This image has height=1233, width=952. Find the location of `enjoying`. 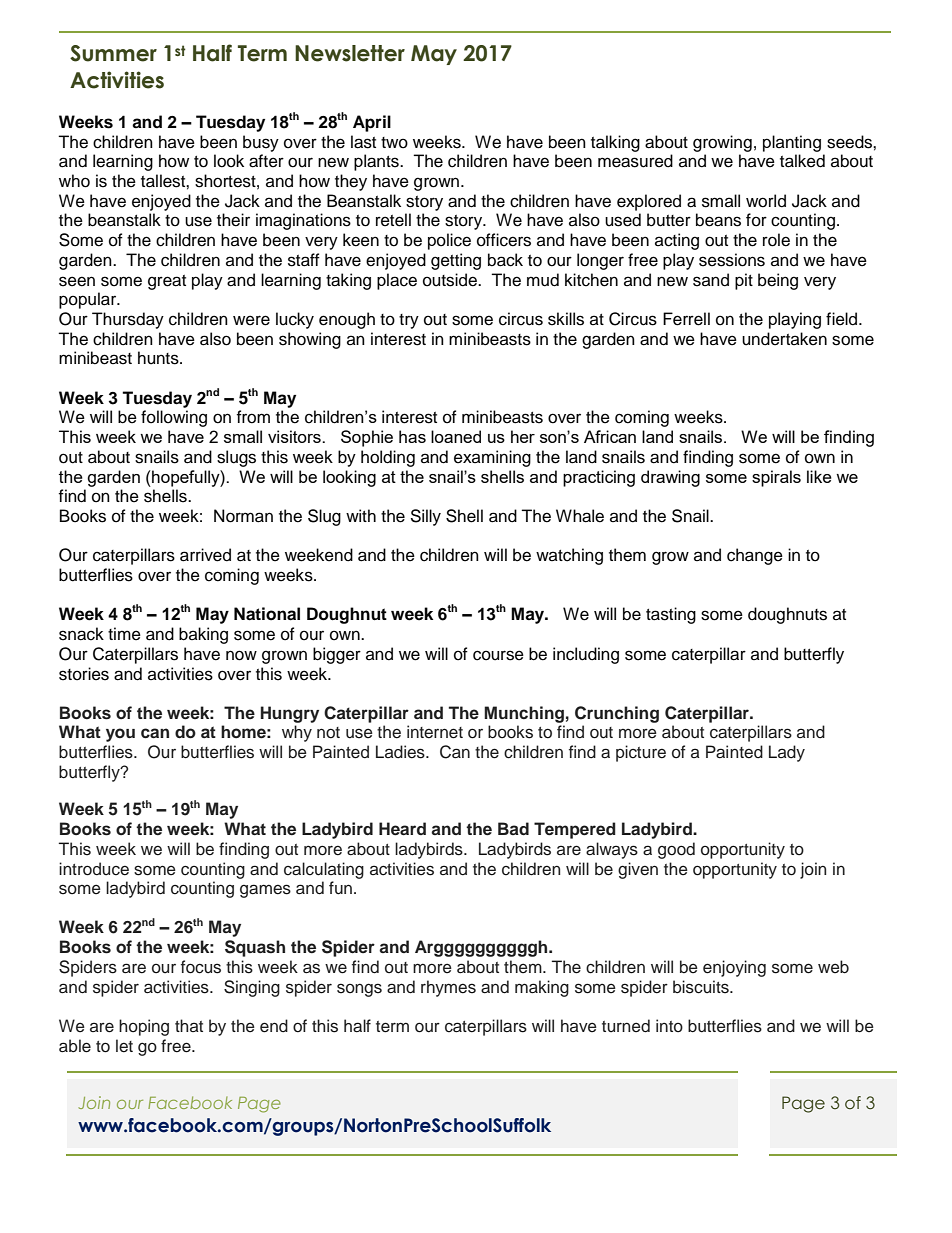

enjoying is located at coordinates (734, 968).
